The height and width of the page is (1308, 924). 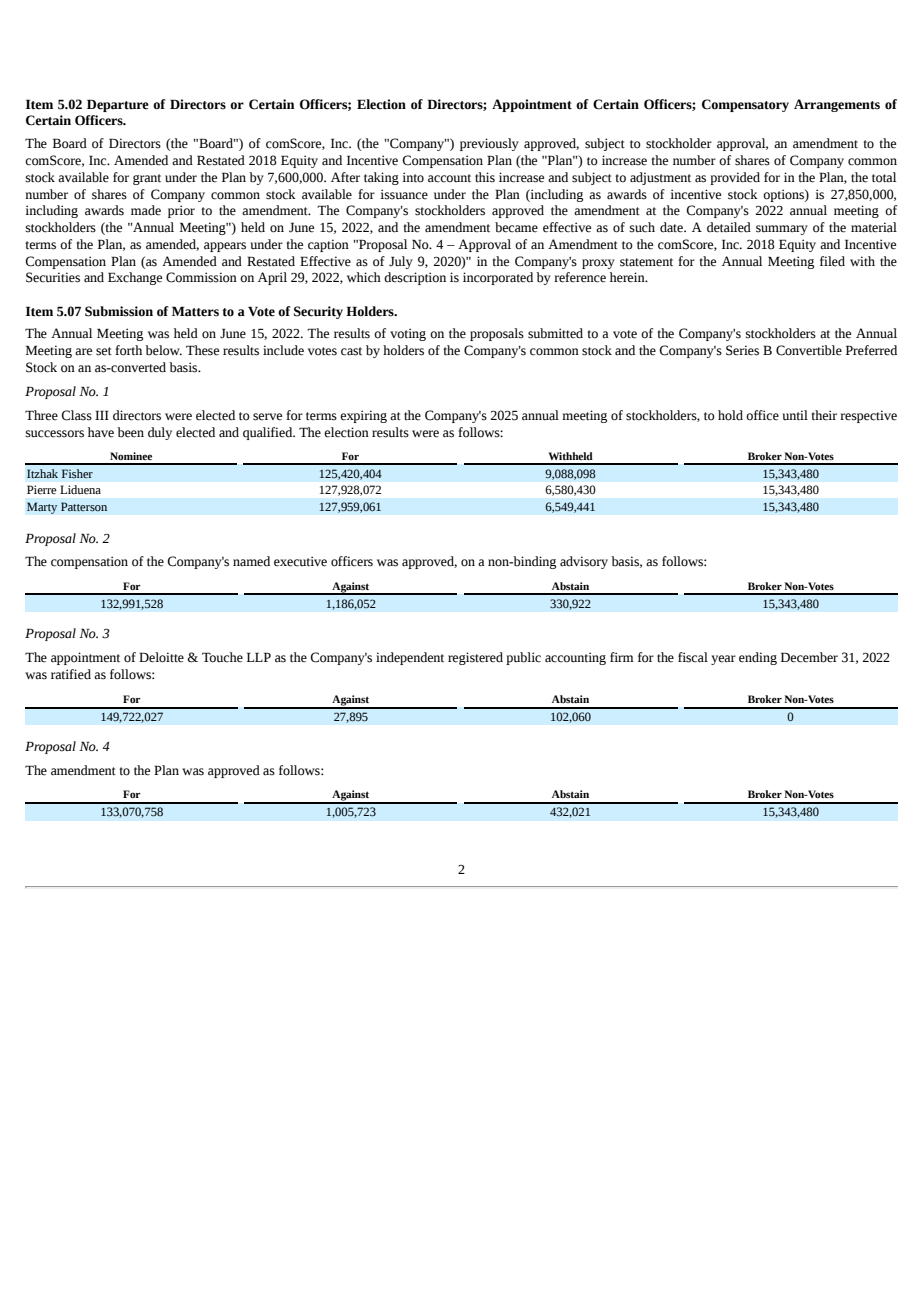 What do you see at coordinates (118, 105) in the page?
I see `Departure` at bounding box center [118, 105].
